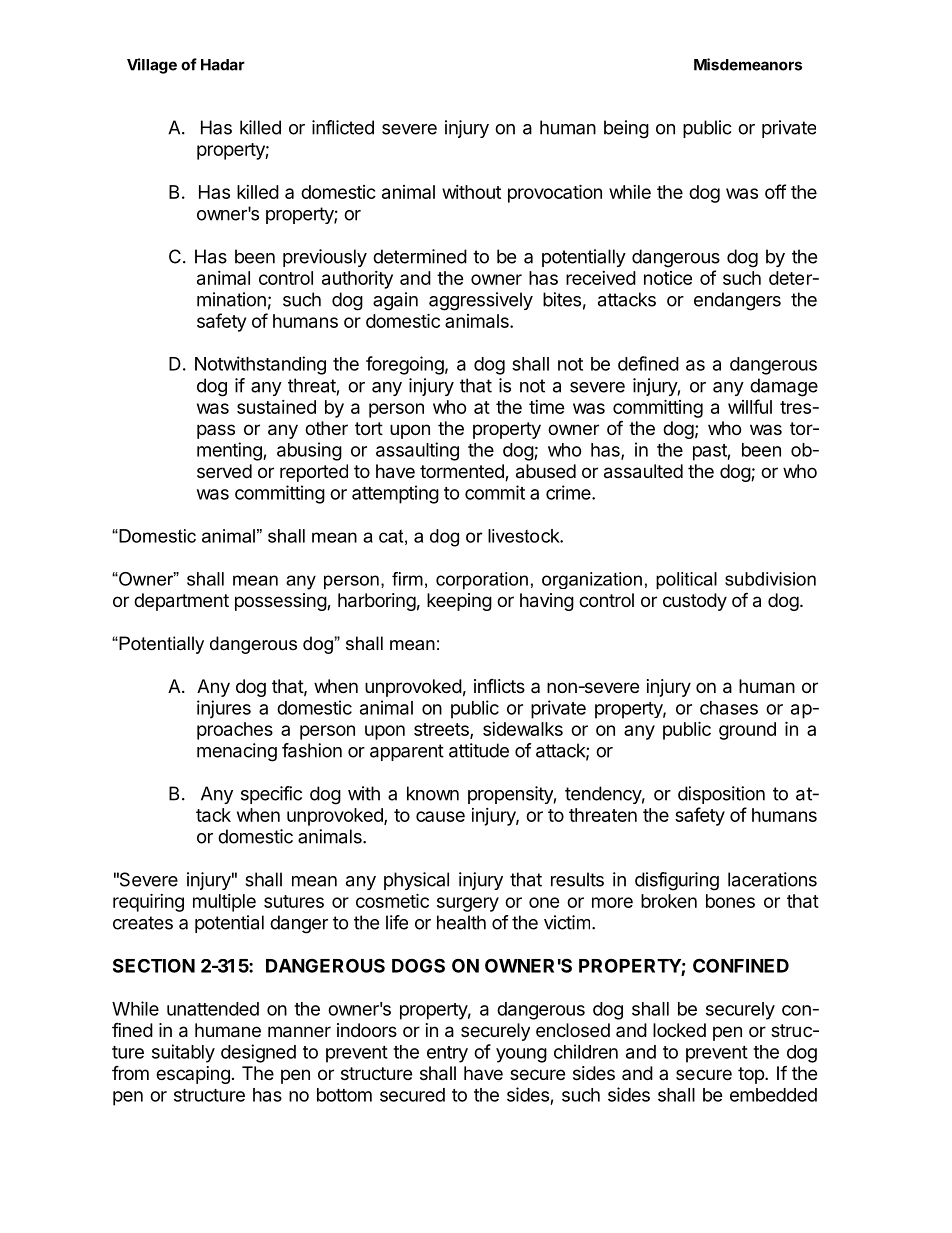  I want to click on cause, so click(440, 816).
